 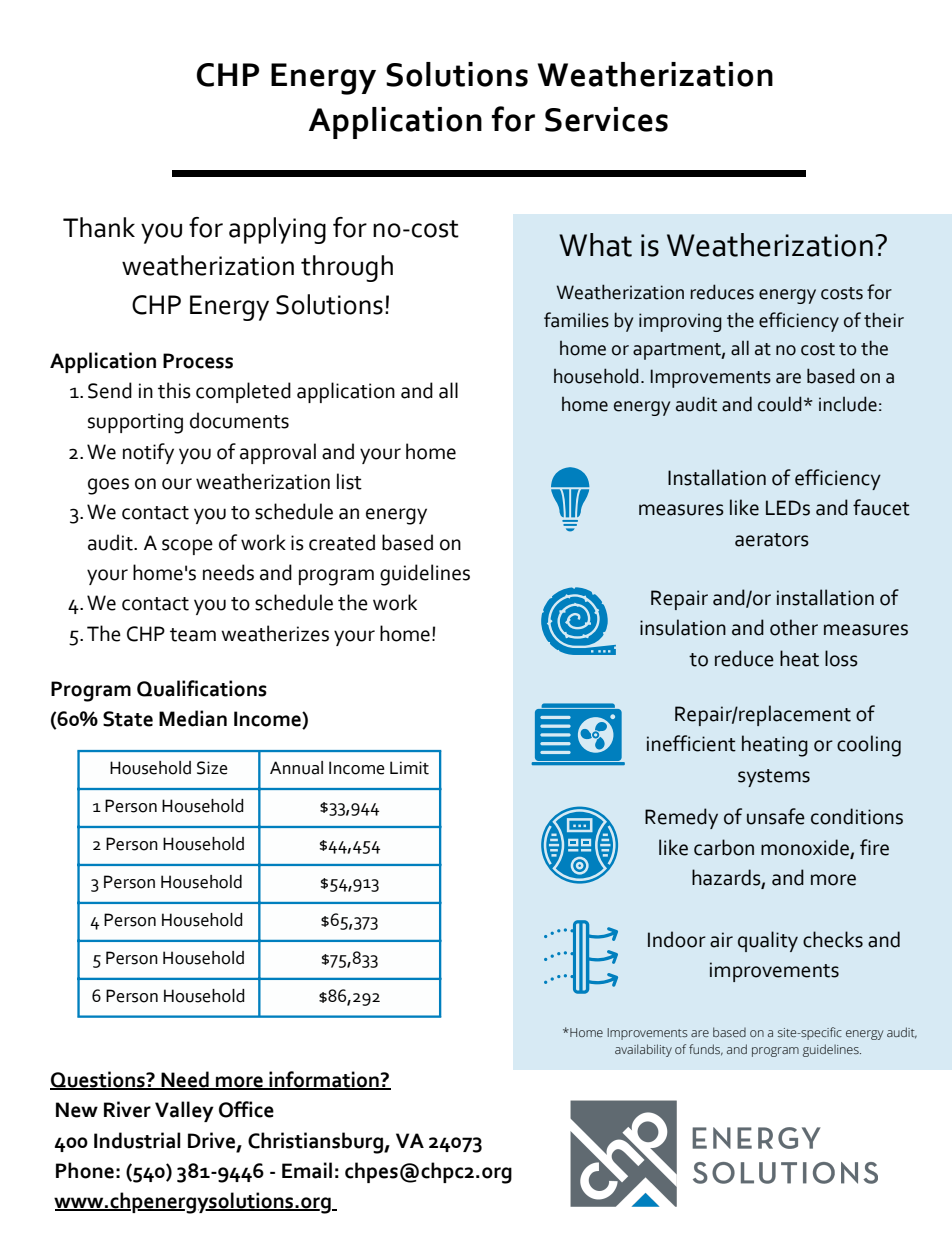 I want to click on Limit, so click(x=409, y=768).
